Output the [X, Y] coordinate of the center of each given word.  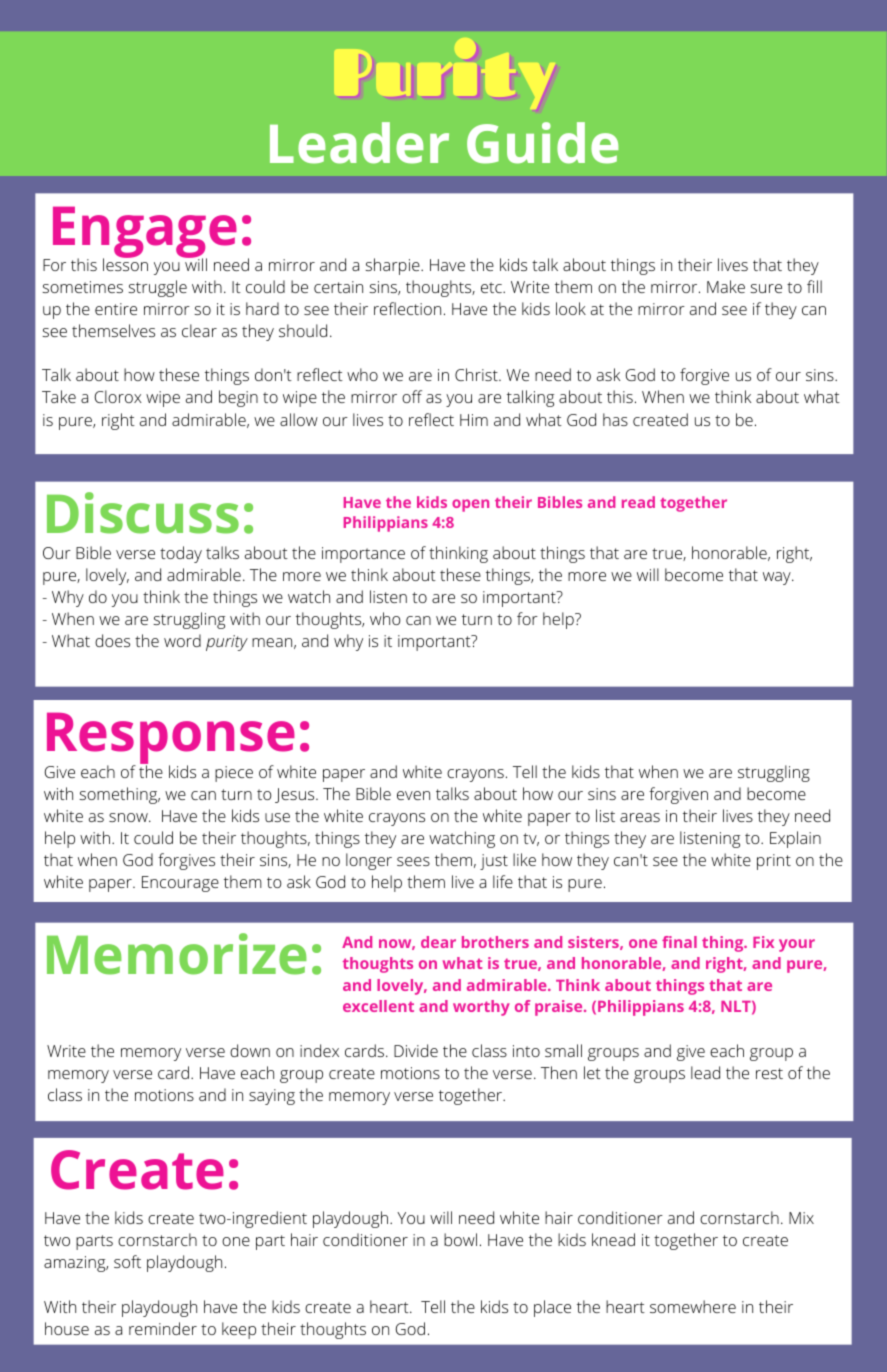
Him [474, 420]
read [638, 502]
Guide [542, 143]
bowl [460, 1239]
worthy [481, 1008]
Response [171, 739]
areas [640, 817]
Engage [145, 233]
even [413, 795]
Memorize [177, 954]
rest [769, 1073]
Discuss [143, 513]
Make [726, 286]
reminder [163, 1328]
